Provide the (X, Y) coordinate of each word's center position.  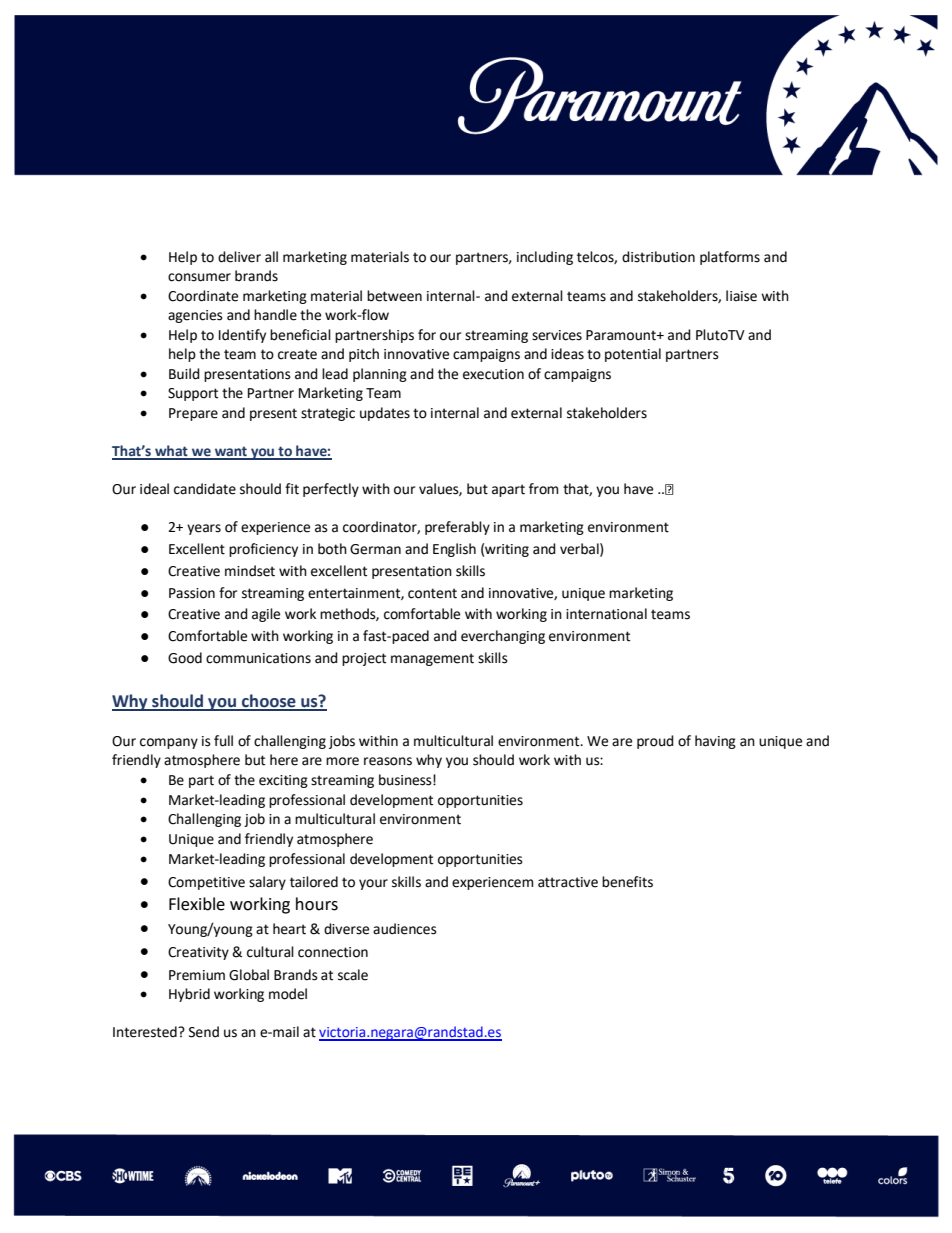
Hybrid (189, 995)
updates (385, 414)
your (373, 884)
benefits (627, 882)
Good (185, 658)
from (543, 489)
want (231, 452)
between (394, 296)
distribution (658, 257)
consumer (199, 277)
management (432, 659)
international (606, 614)
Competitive (206, 883)
